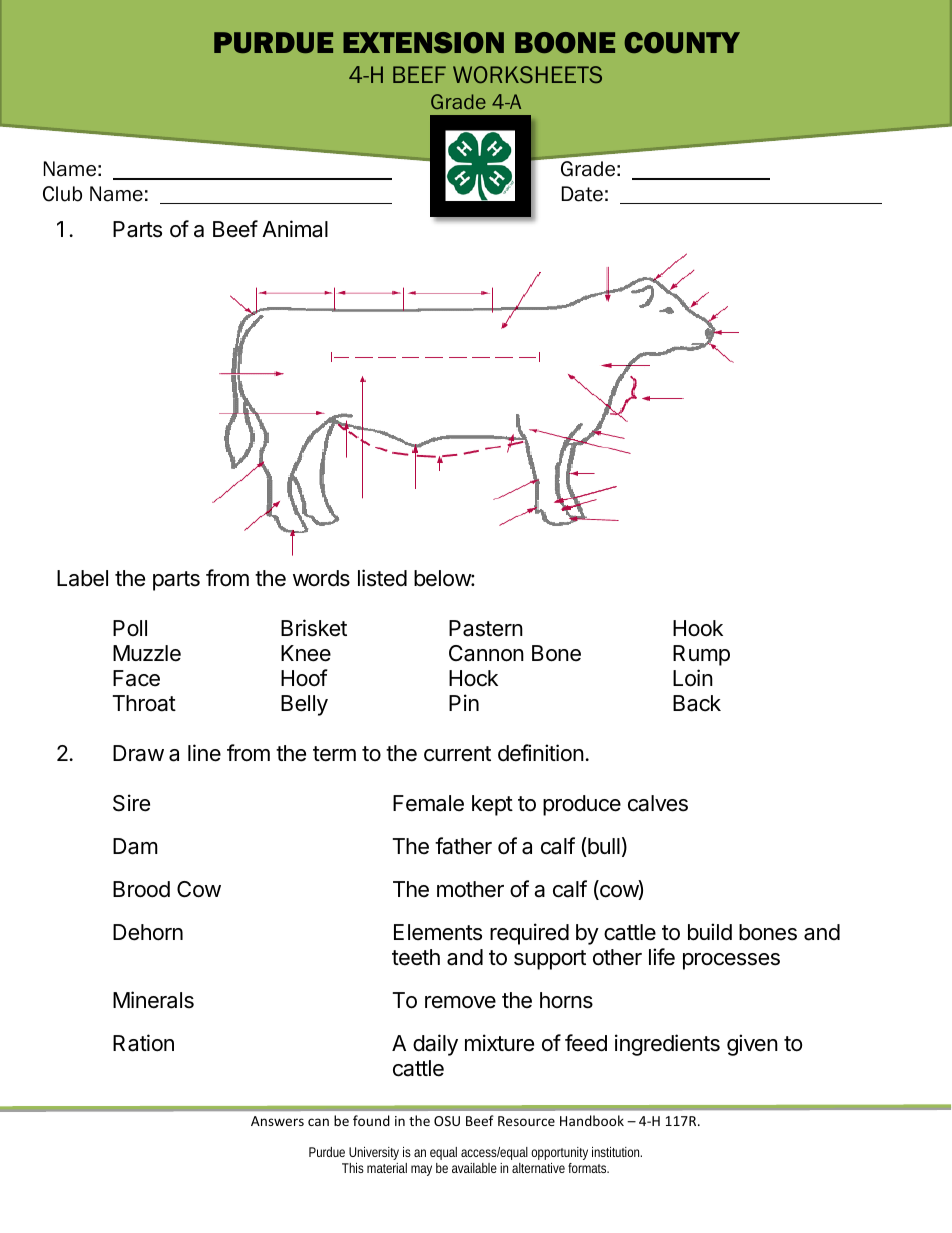  Describe the element at coordinates (382, 578) in the document. I see `listed` at that location.
